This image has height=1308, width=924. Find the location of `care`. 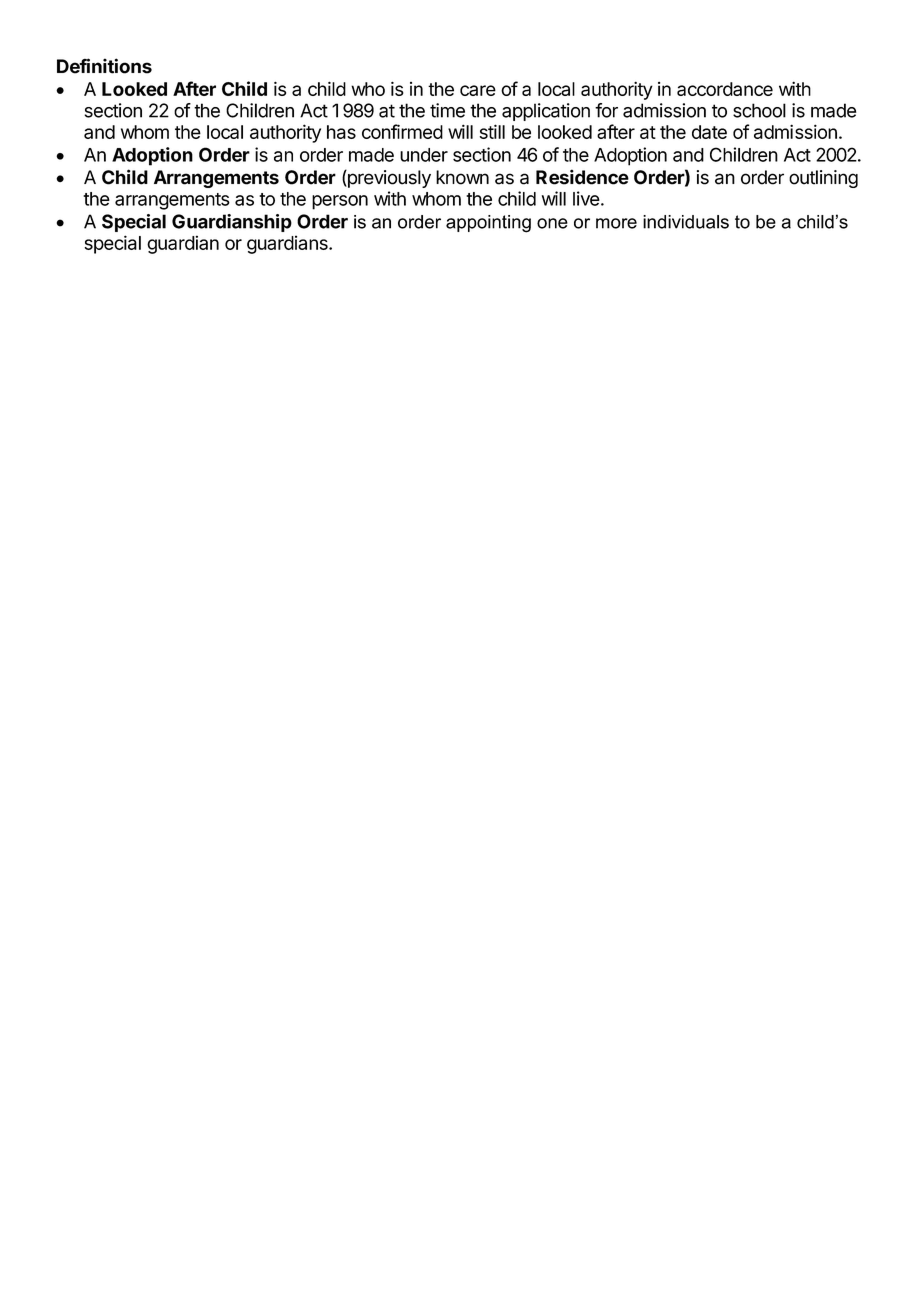

care is located at coordinates (478, 90).
